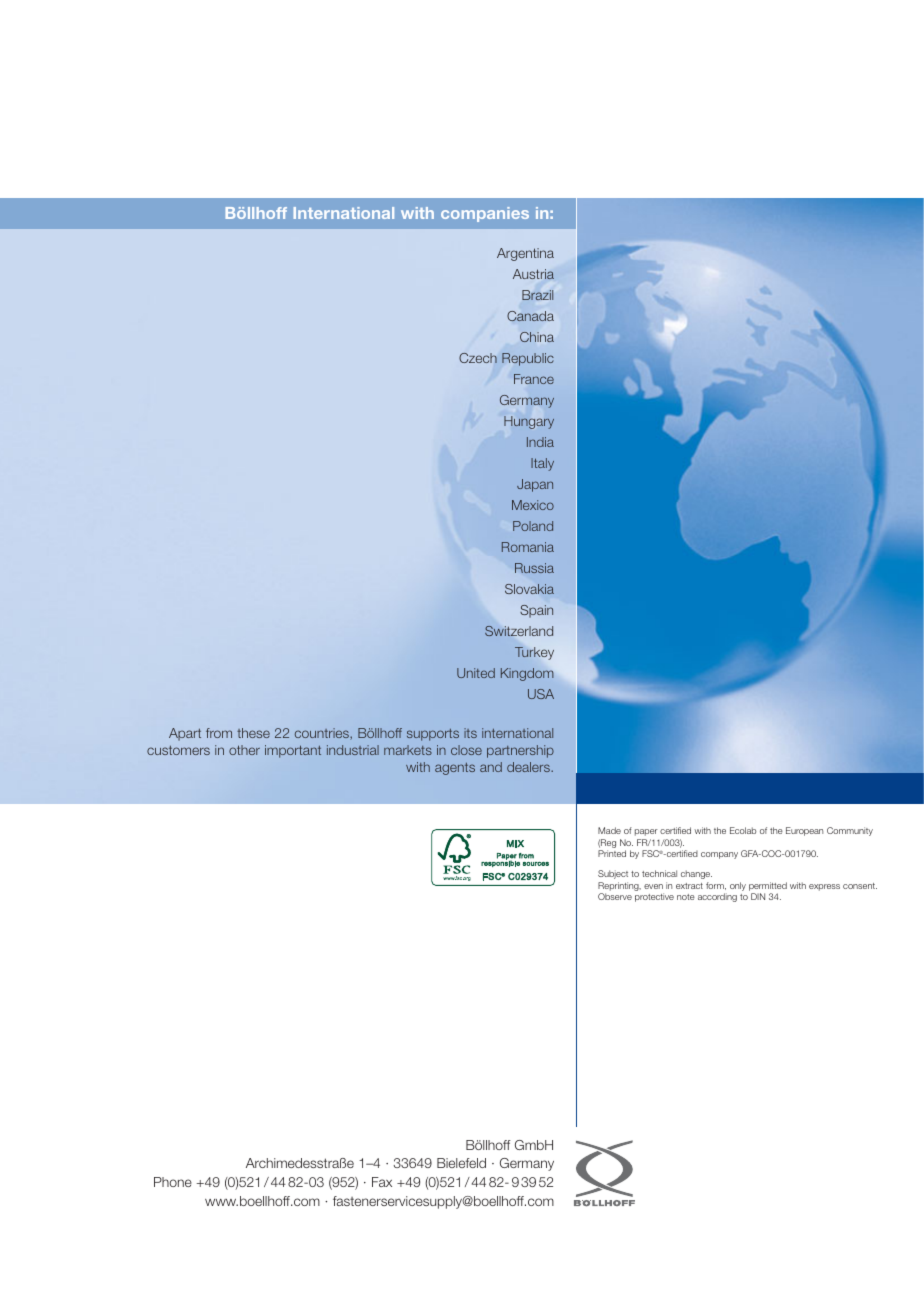  What do you see at coordinates (534, 568) in the screenshot?
I see `Russia` at bounding box center [534, 568].
